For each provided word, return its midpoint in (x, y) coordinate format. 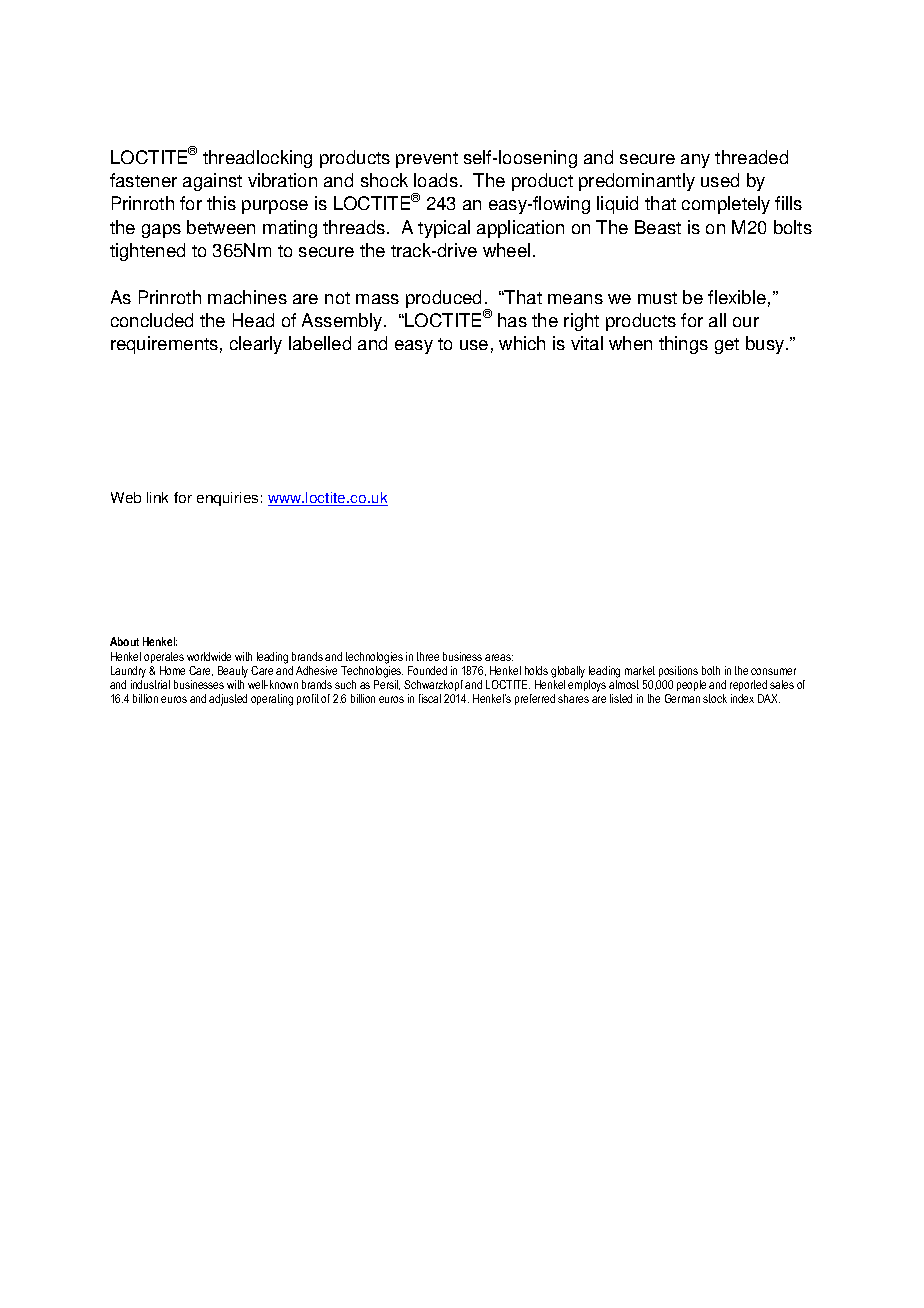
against (212, 182)
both (711, 670)
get (727, 346)
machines (247, 297)
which (522, 343)
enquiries (227, 499)
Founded (427, 670)
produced (443, 299)
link (157, 497)
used (720, 180)
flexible (737, 297)
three (428, 656)
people (691, 685)
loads (436, 180)
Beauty (233, 672)
